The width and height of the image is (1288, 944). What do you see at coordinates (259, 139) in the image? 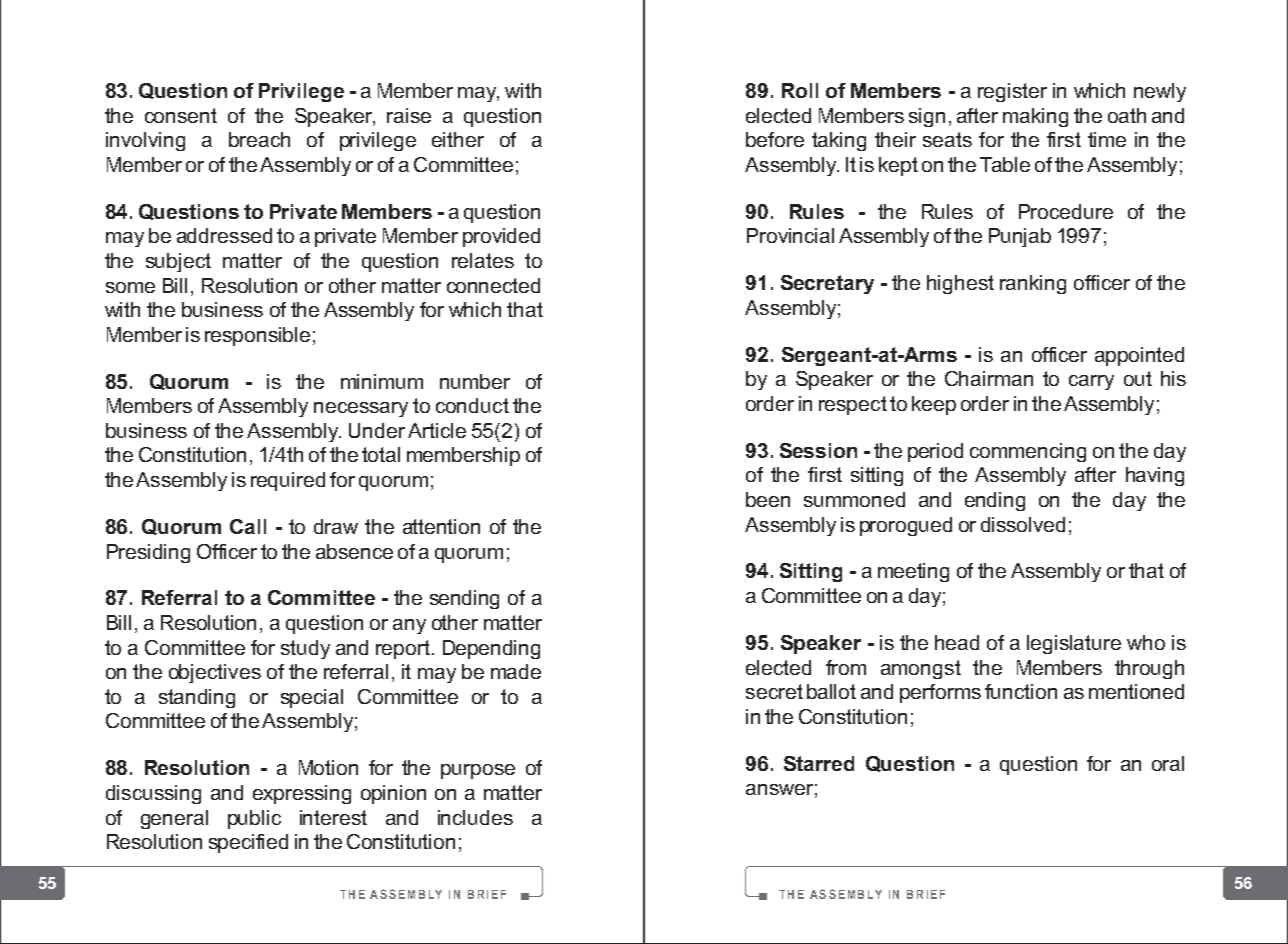
I see `breach` at bounding box center [259, 139].
